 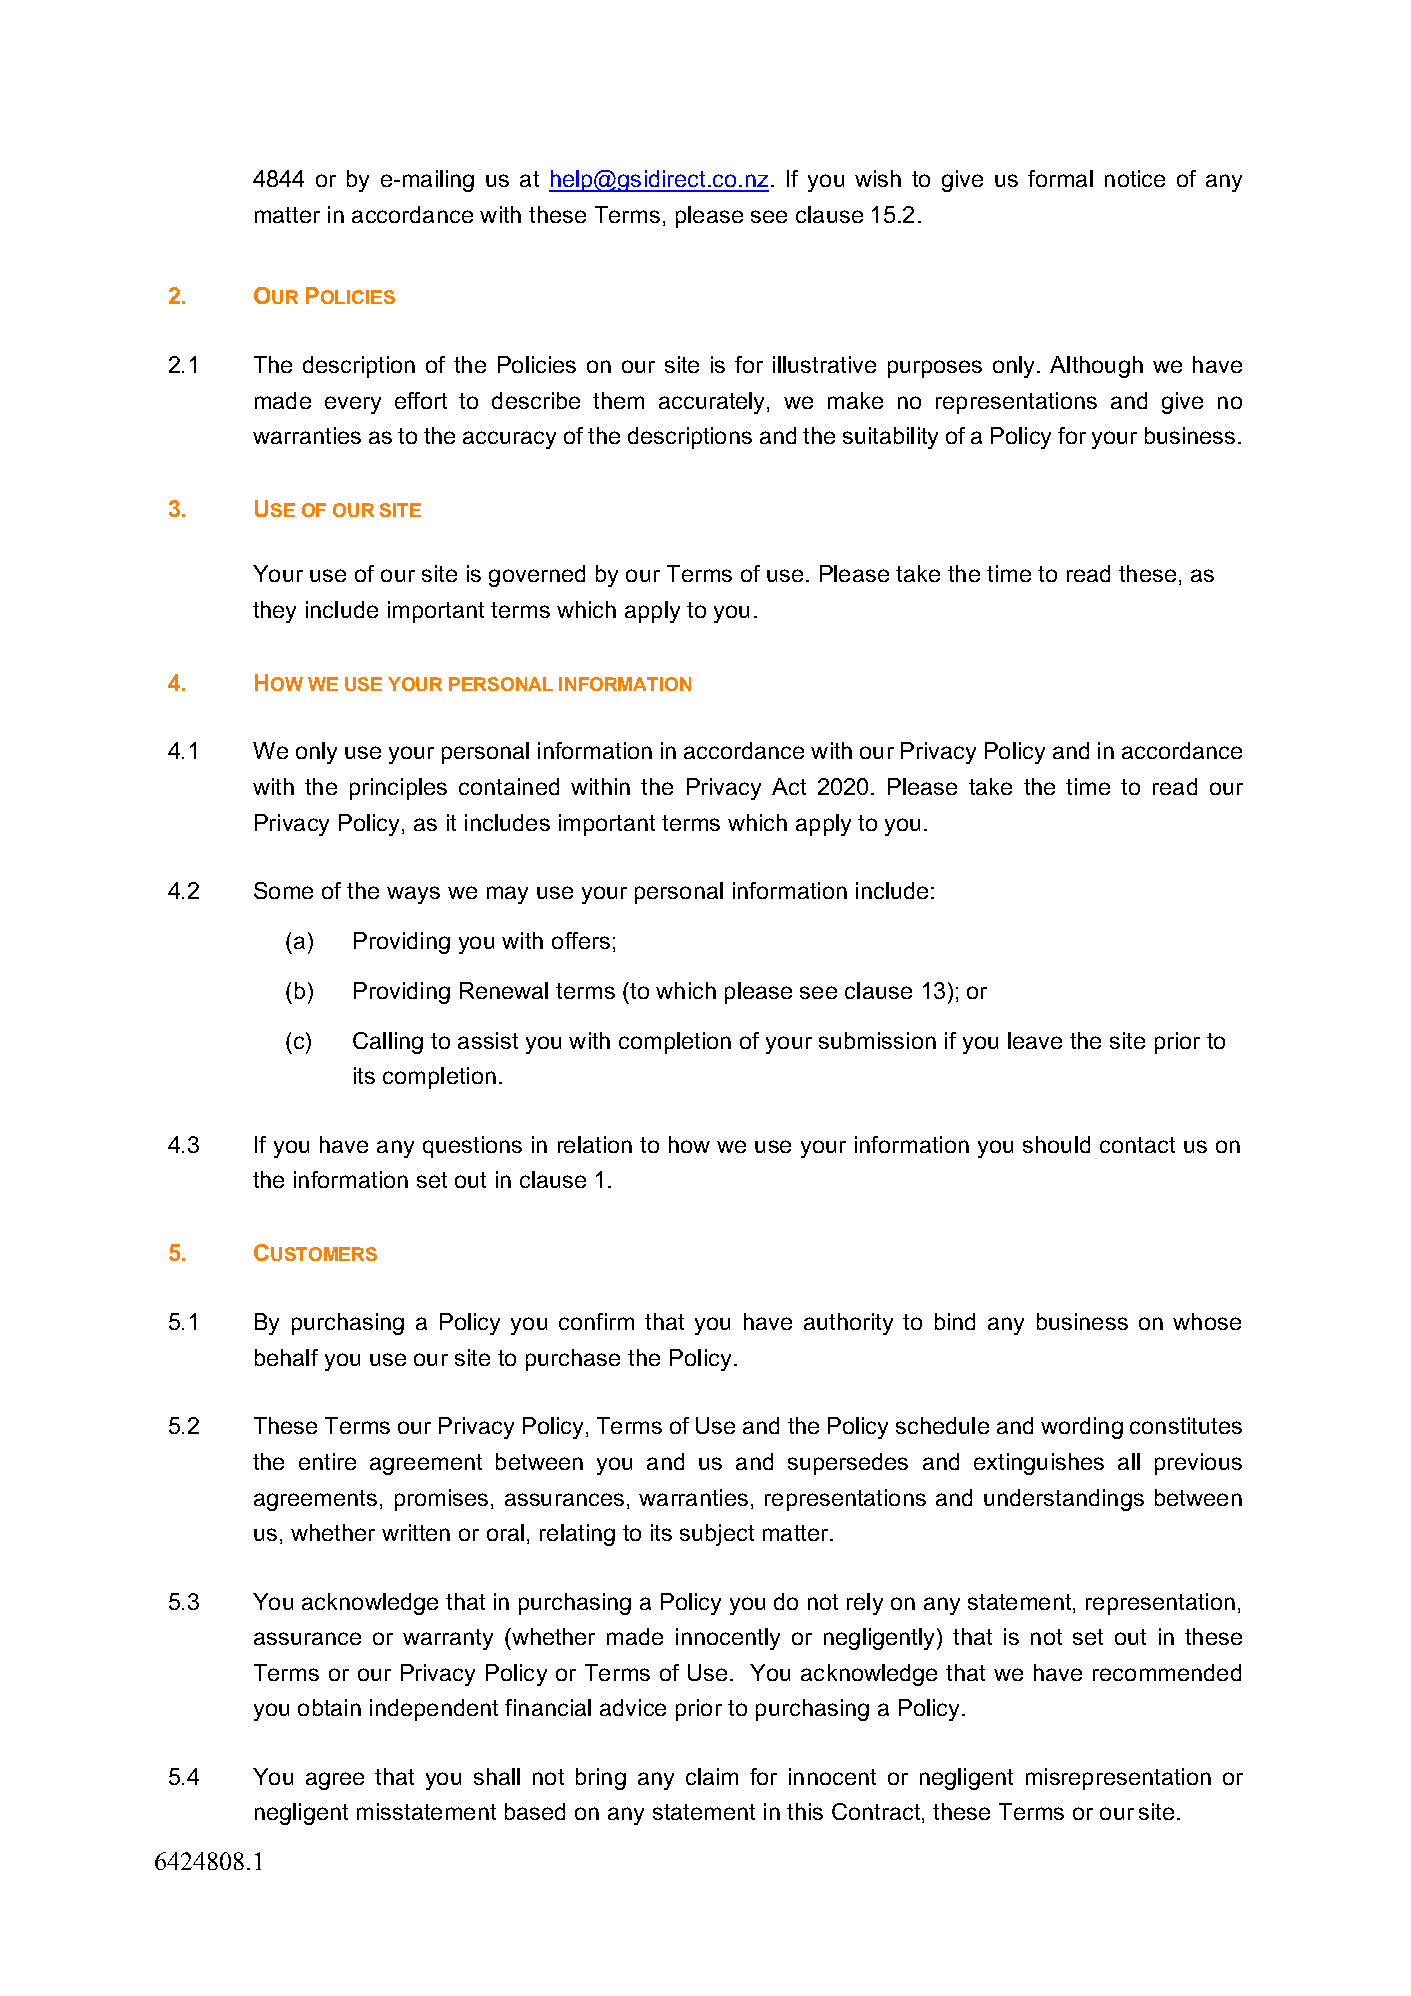 I want to click on effort, so click(x=421, y=400).
